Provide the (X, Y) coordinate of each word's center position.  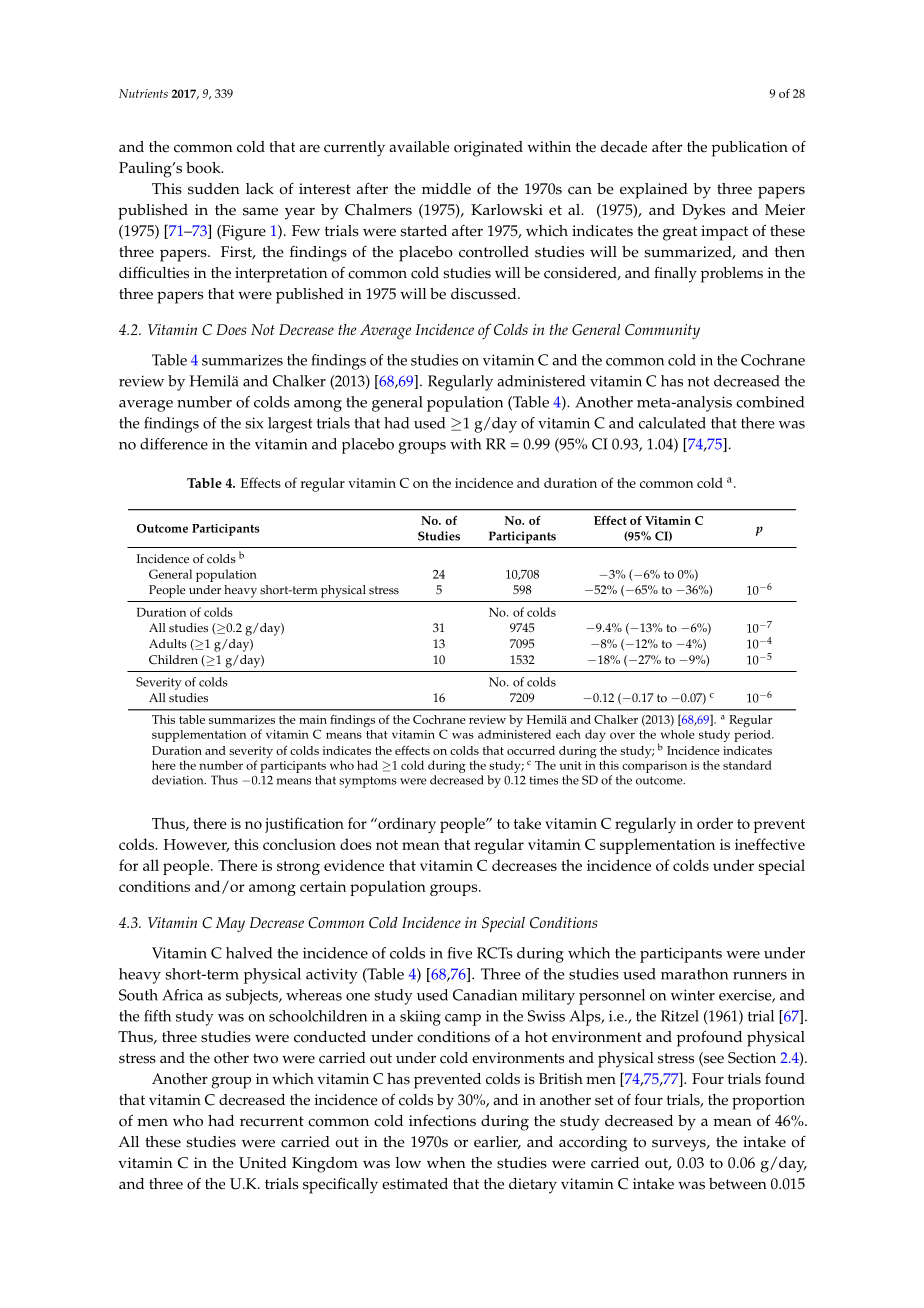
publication (750, 149)
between (738, 1184)
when (446, 1163)
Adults (168, 644)
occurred (531, 750)
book (204, 168)
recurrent (272, 1121)
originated (488, 149)
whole (678, 734)
